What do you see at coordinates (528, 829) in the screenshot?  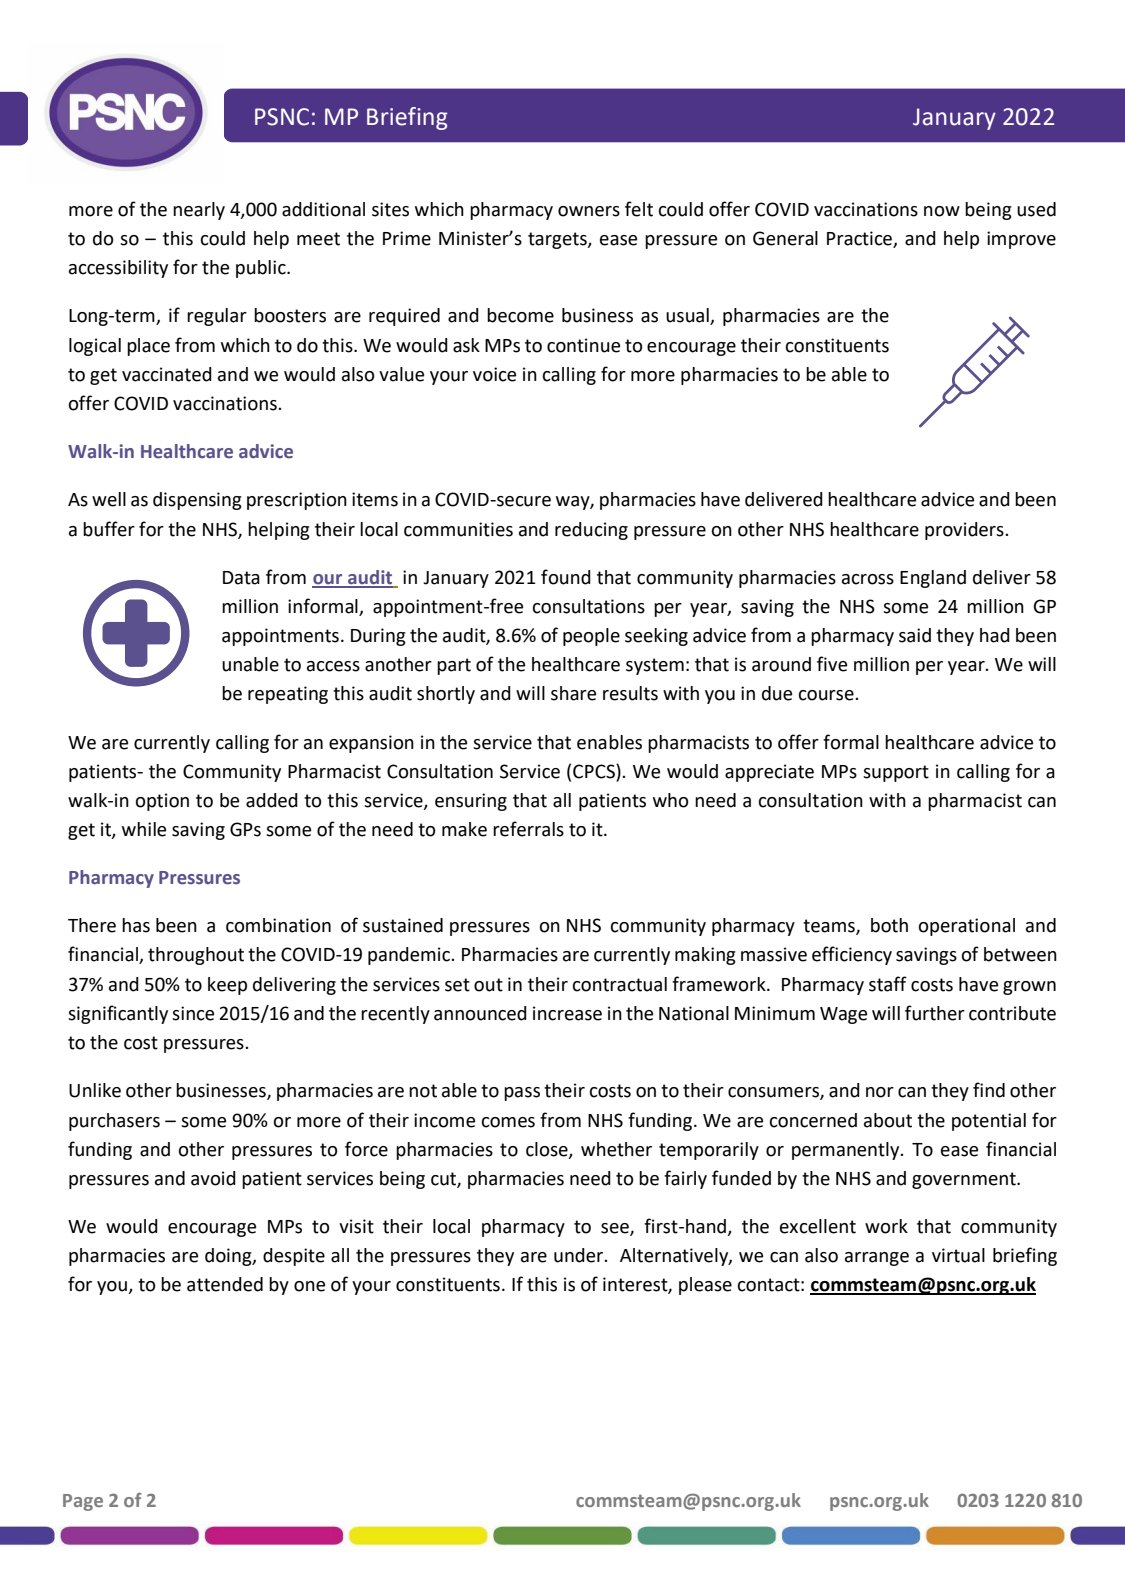 I see `referrals` at bounding box center [528, 829].
